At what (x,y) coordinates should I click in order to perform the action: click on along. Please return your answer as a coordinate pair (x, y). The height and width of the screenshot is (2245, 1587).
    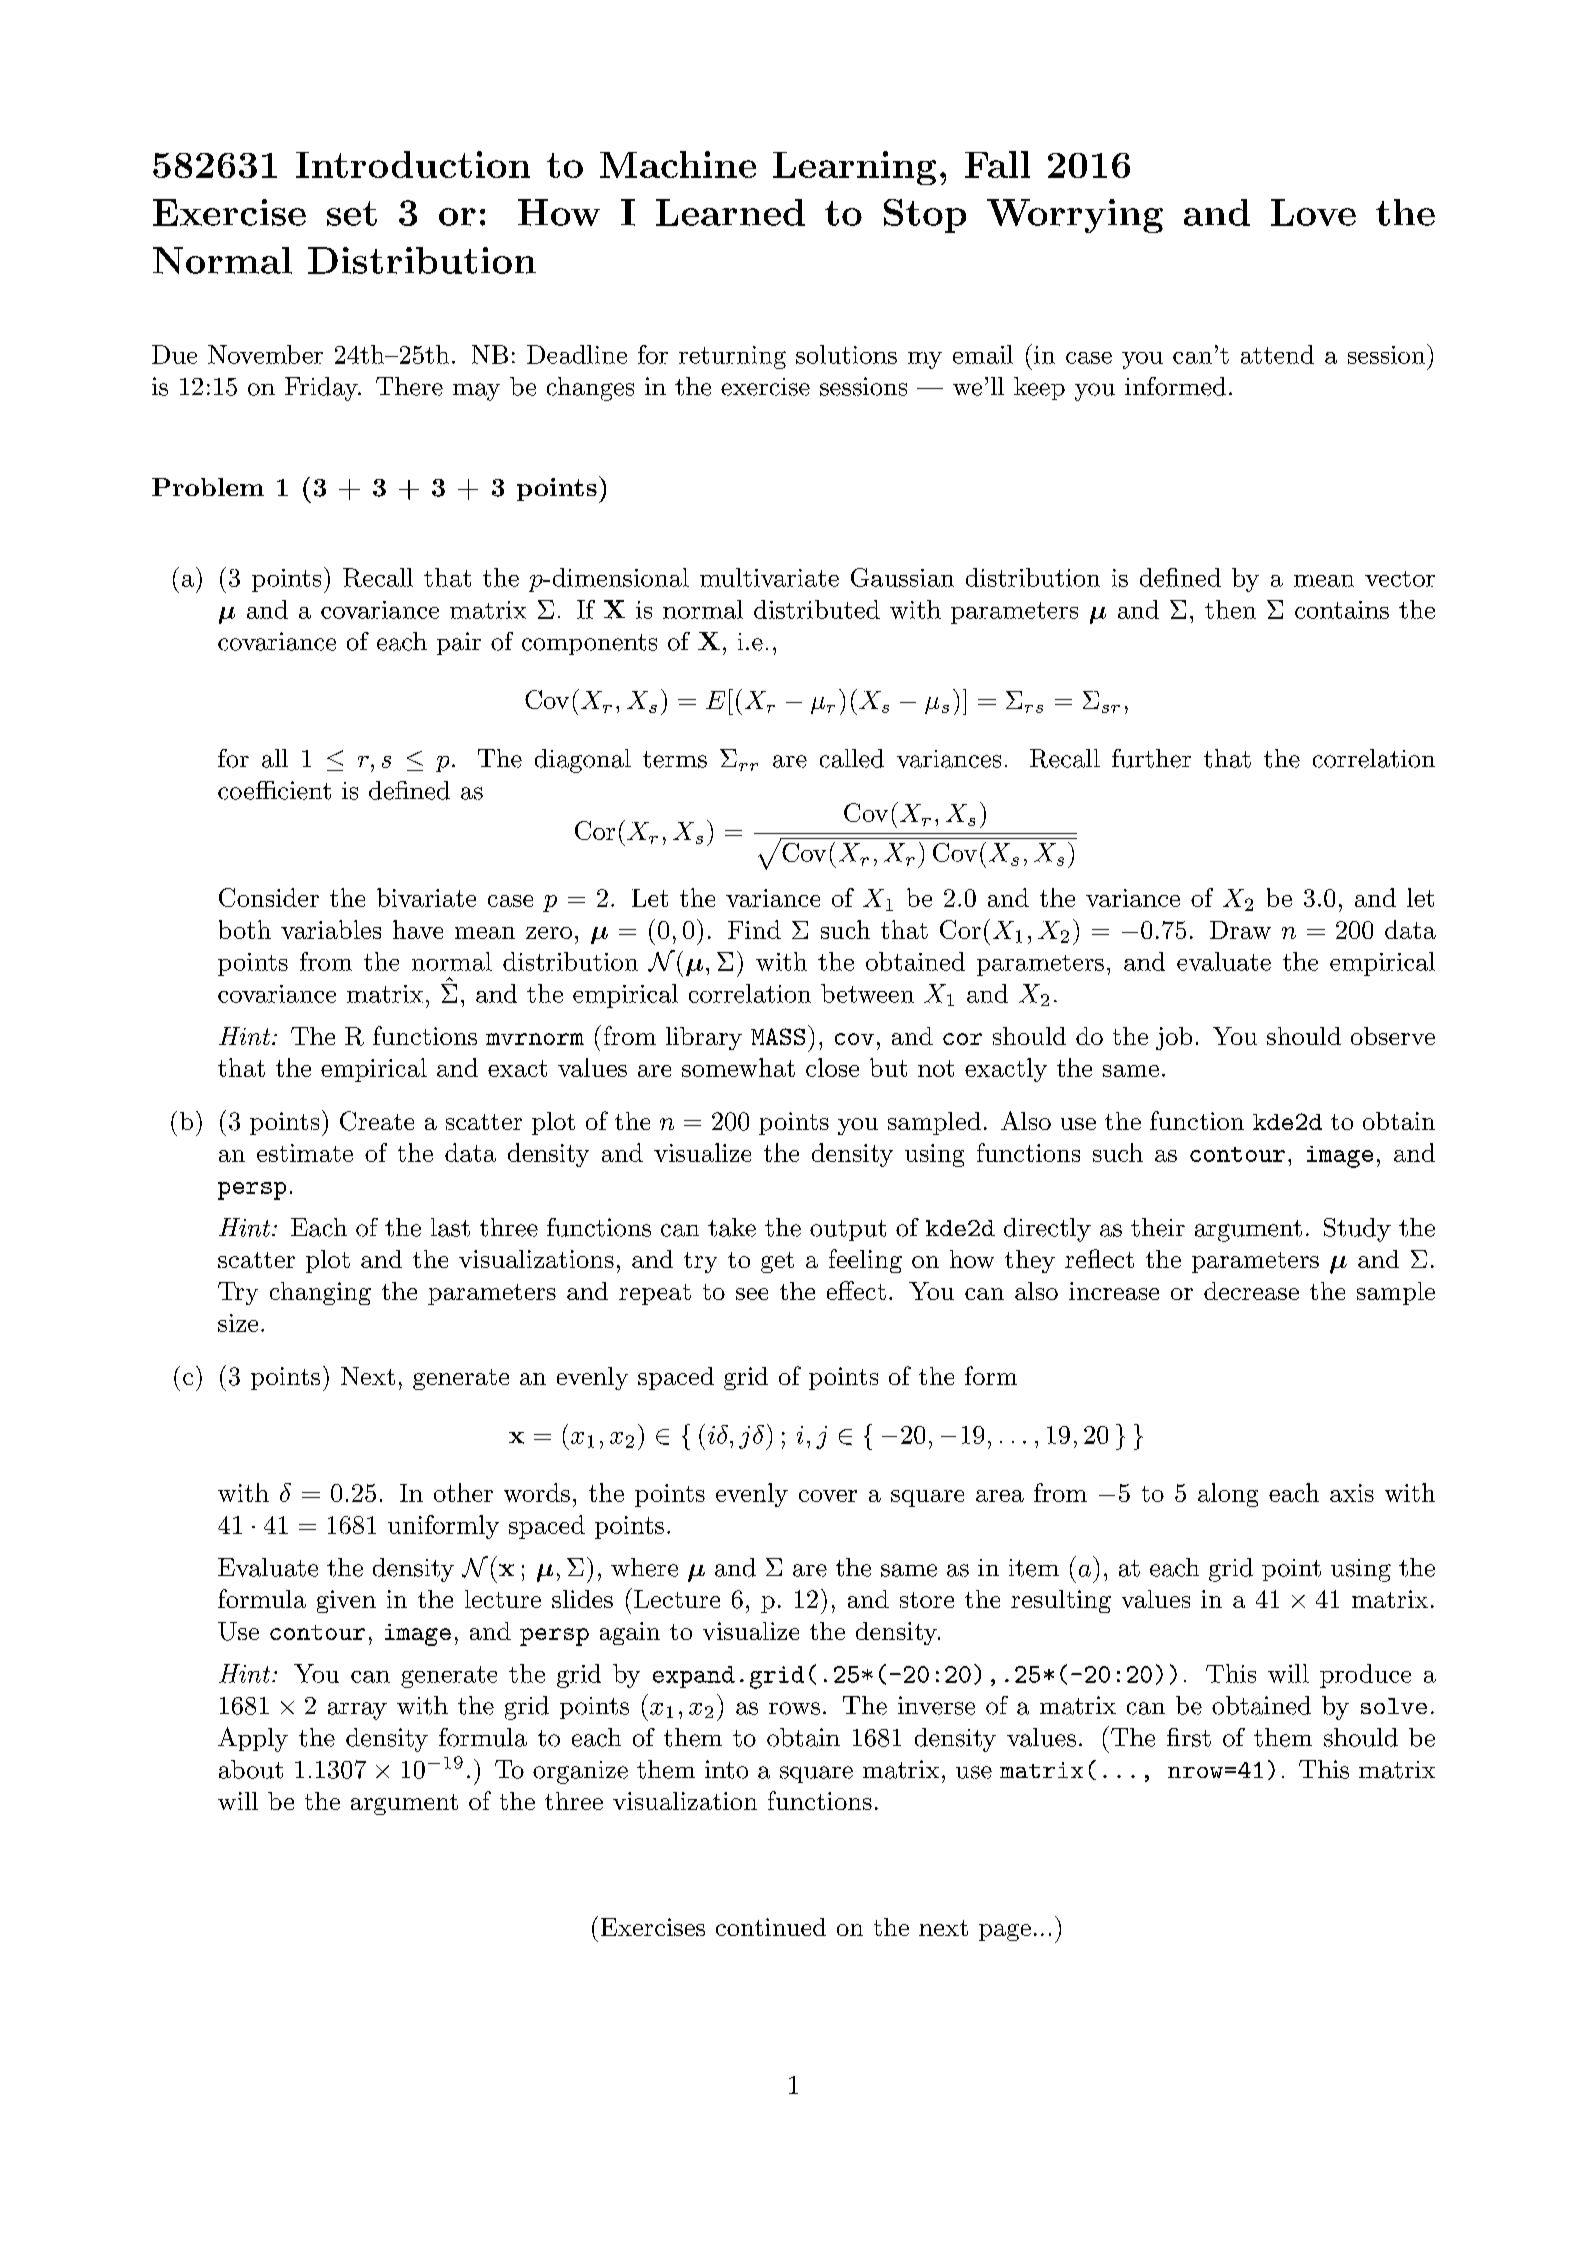
    Looking at the image, I should click on (1228, 1495).
